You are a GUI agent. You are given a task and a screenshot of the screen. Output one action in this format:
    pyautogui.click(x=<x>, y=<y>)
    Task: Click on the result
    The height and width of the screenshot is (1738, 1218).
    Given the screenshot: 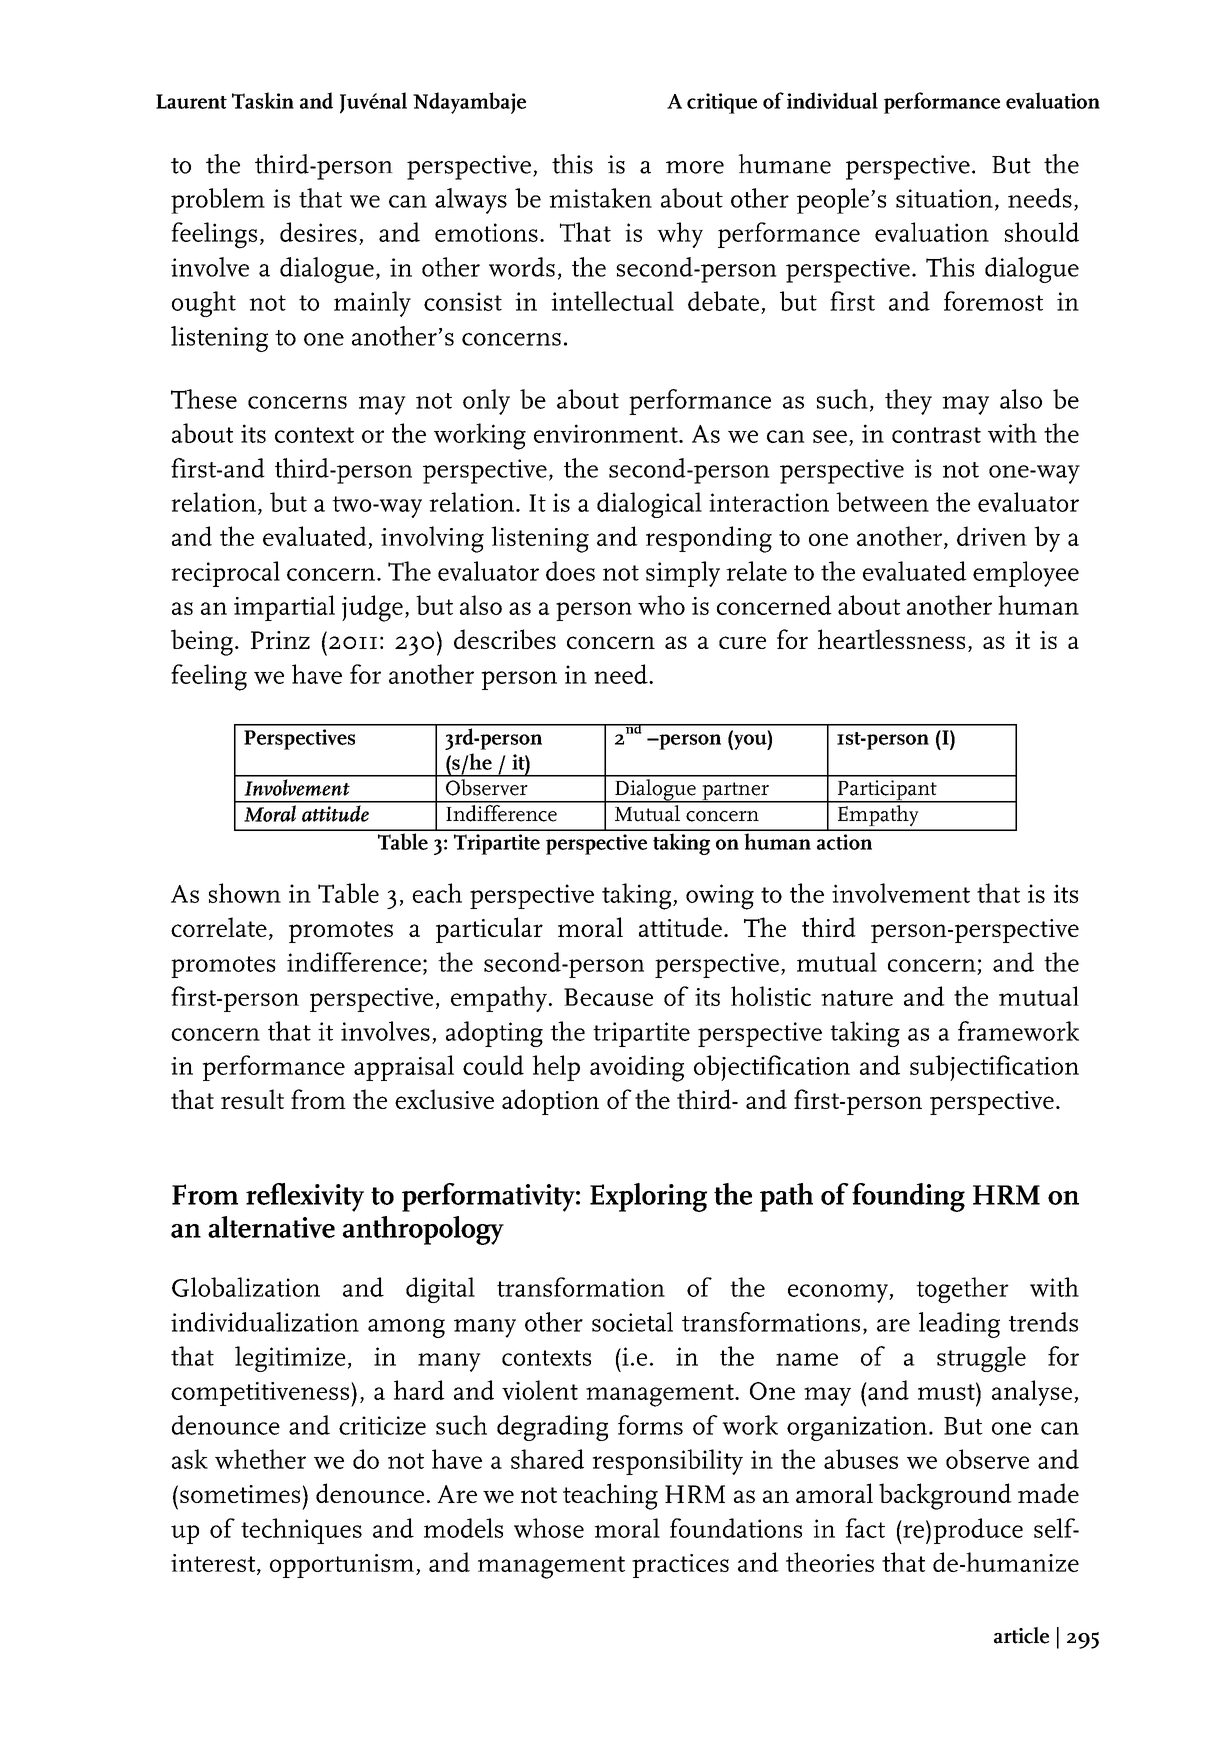 What is the action you would take?
    pyautogui.click(x=252, y=1099)
